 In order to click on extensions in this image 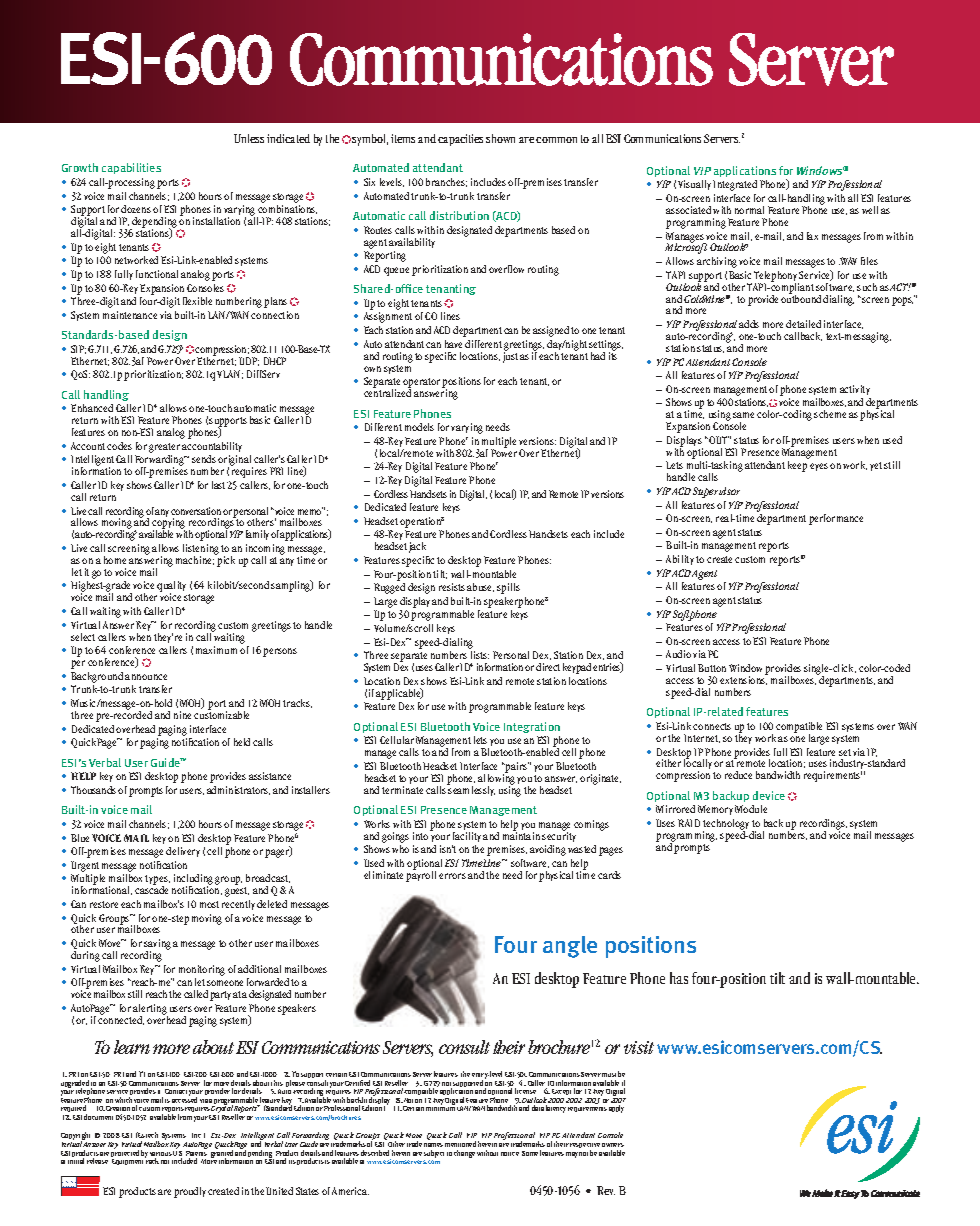, I will do `click(744, 679)`.
